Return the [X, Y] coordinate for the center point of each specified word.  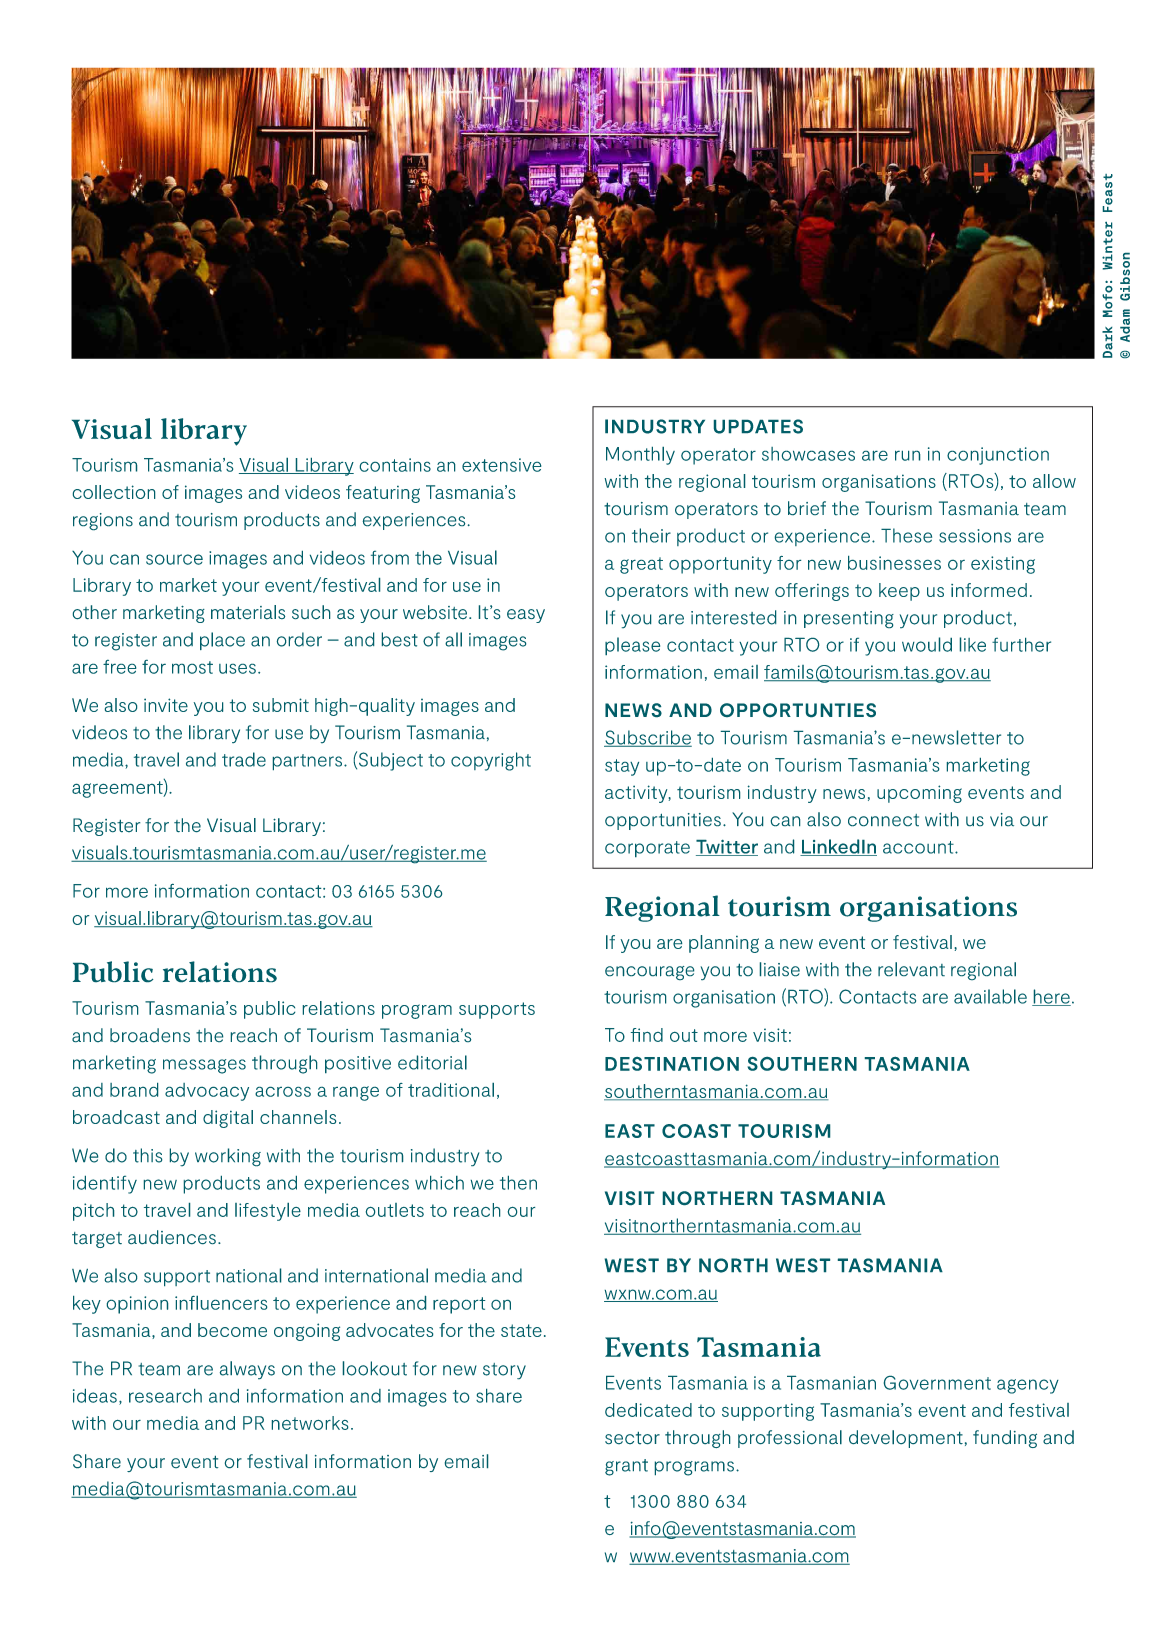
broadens [150, 1035]
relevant [911, 969]
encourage [649, 973]
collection [114, 492]
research [165, 1396]
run [907, 456]
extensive [501, 465]
